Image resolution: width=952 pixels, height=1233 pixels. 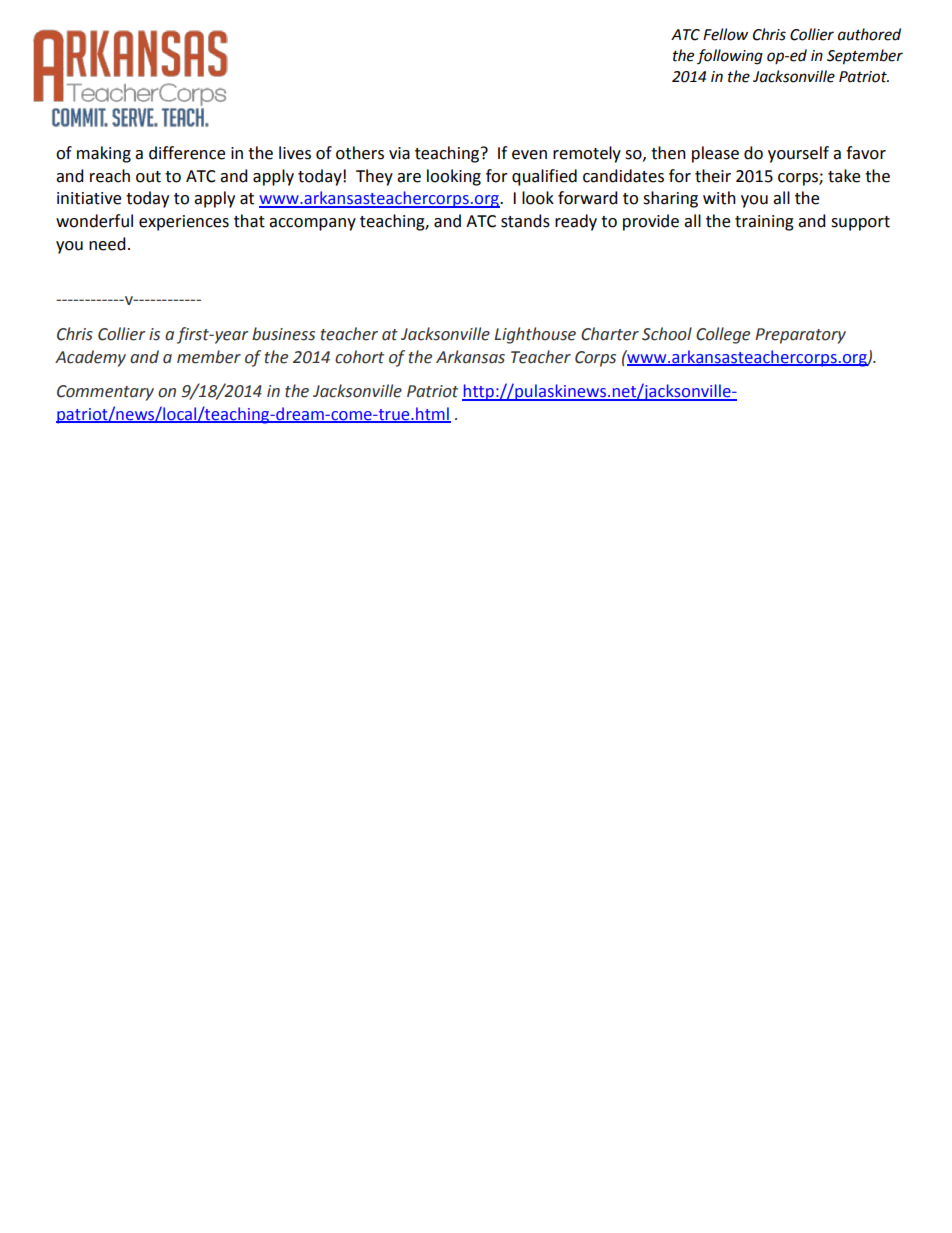 What do you see at coordinates (725, 34) in the document?
I see `Fellow` at bounding box center [725, 34].
